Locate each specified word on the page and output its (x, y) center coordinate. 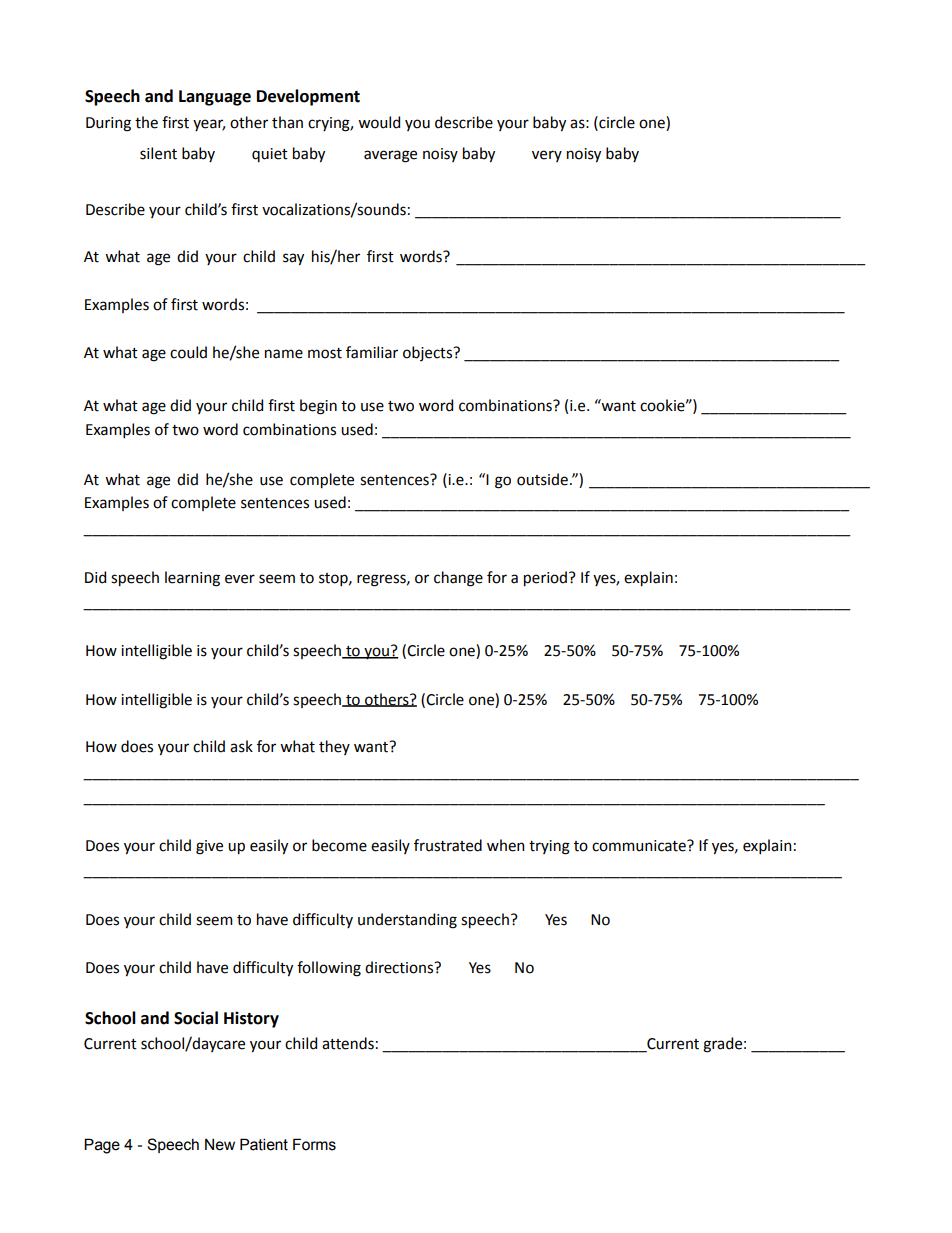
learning (192, 579)
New (220, 1145)
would (379, 122)
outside (542, 479)
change (458, 579)
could (188, 352)
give (209, 847)
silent (158, 153)
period (545, 579)
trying (549, 847)
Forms (314, 1144)
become (339, 845)
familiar (372, 352)
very (547, 156)
